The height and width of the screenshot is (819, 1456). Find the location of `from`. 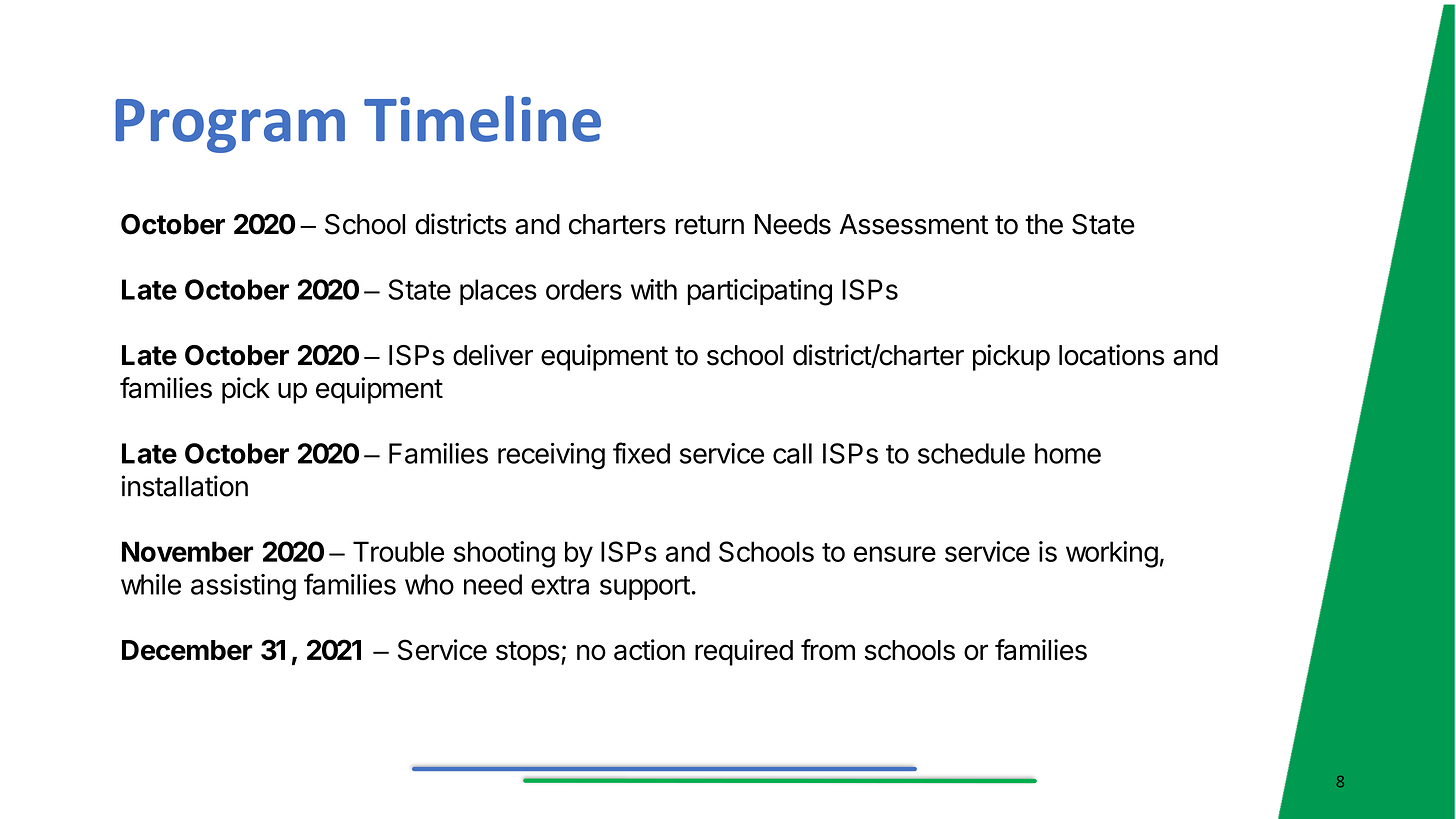

from is located at coordinates (828, 650).
